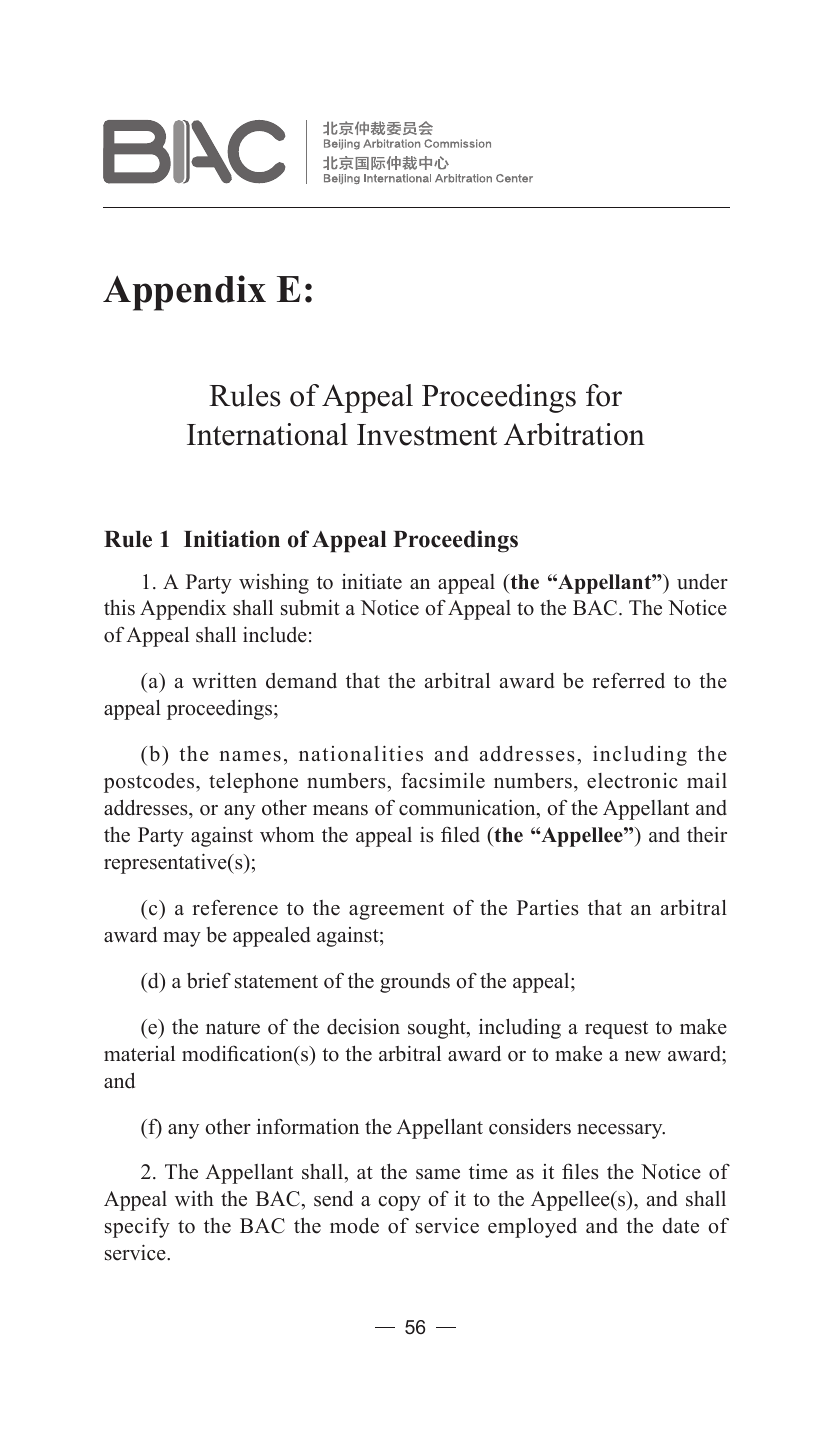  Describe the element at coordinates (680, 1226) in the screenshot. I see `date` at that location.
